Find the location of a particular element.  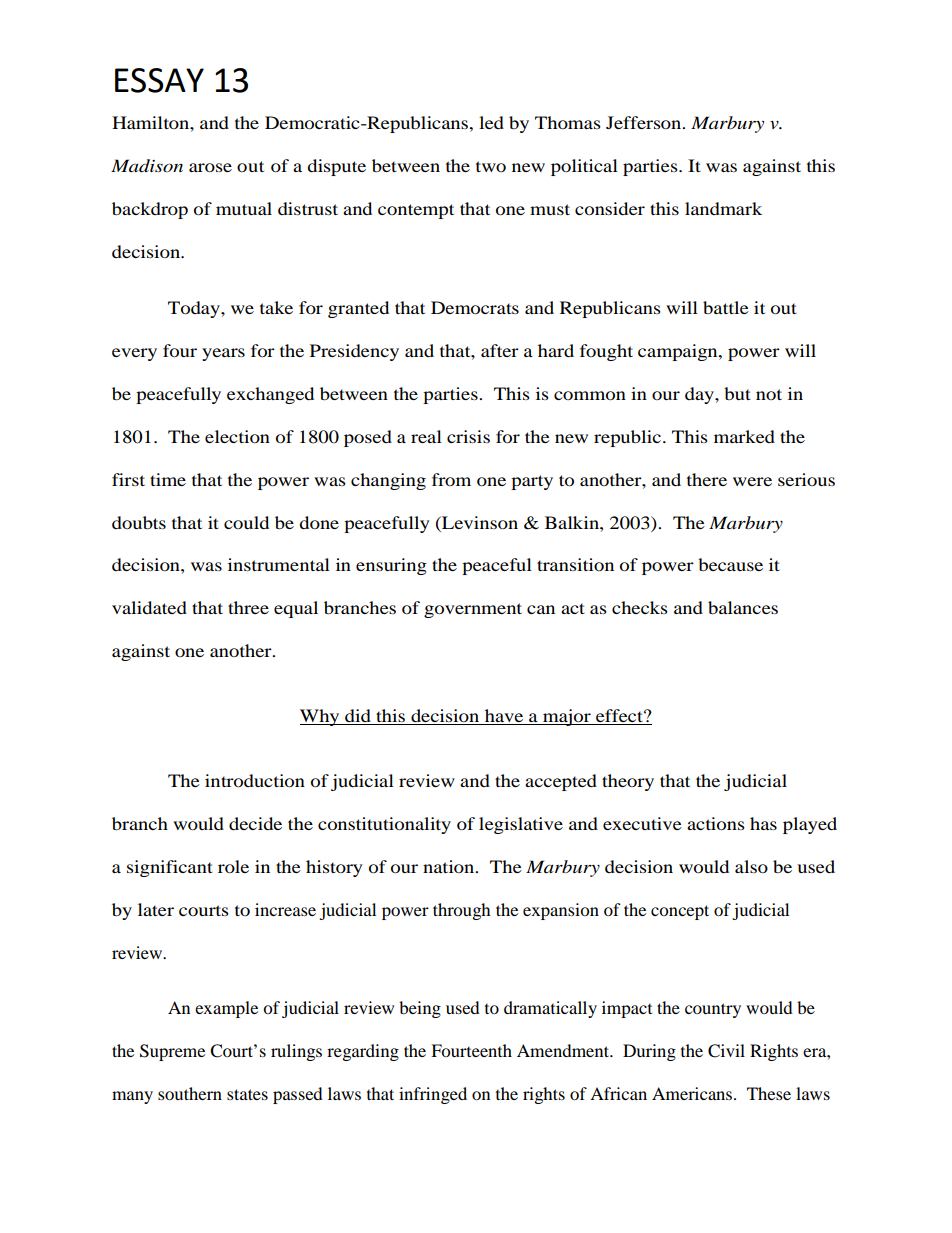

actions is located at coordinates (716, 823).
